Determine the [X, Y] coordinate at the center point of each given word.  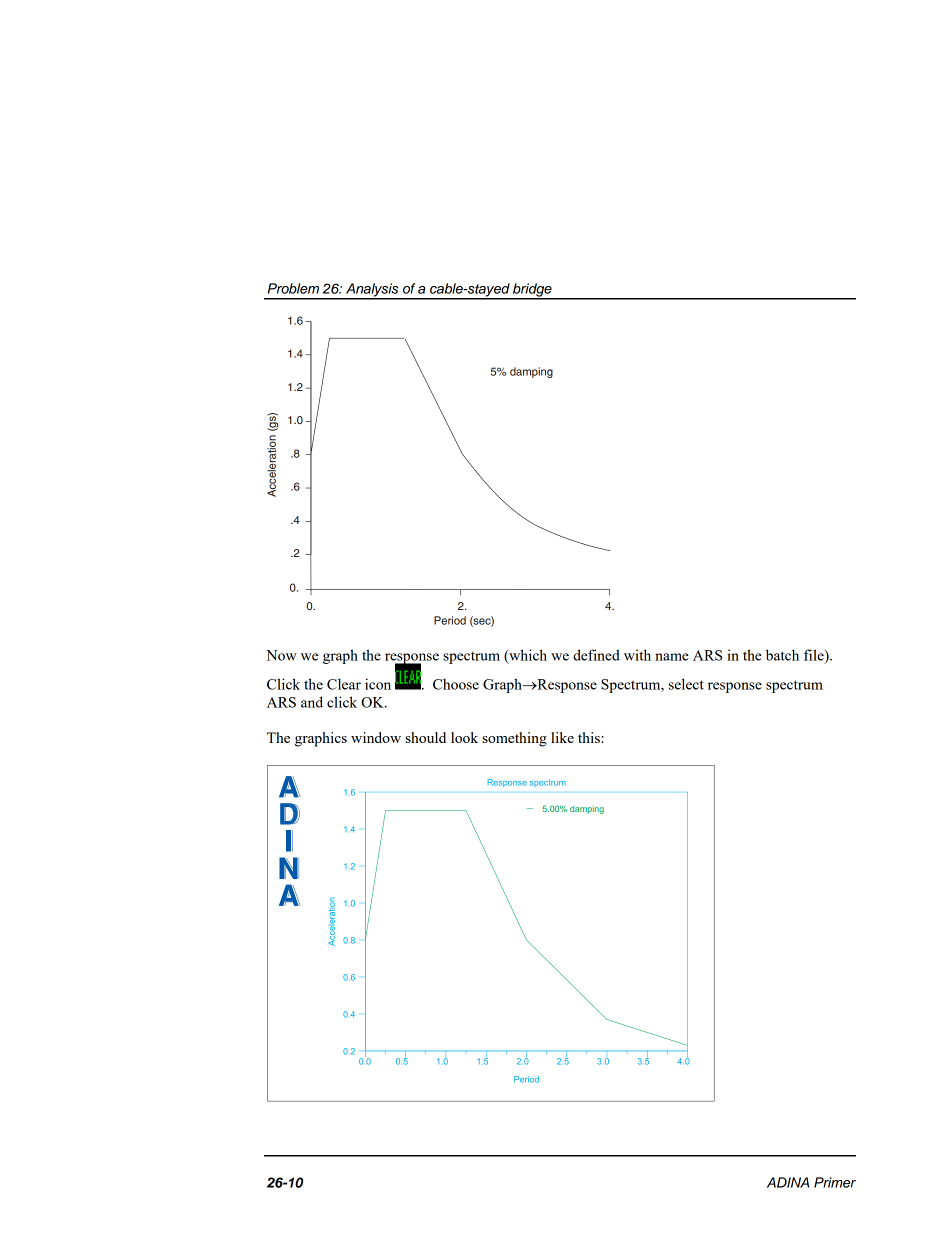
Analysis [372, 291]
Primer [835, 1182]
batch [782, 655]
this [590, 737]
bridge [532, 291]
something [514, 739]
